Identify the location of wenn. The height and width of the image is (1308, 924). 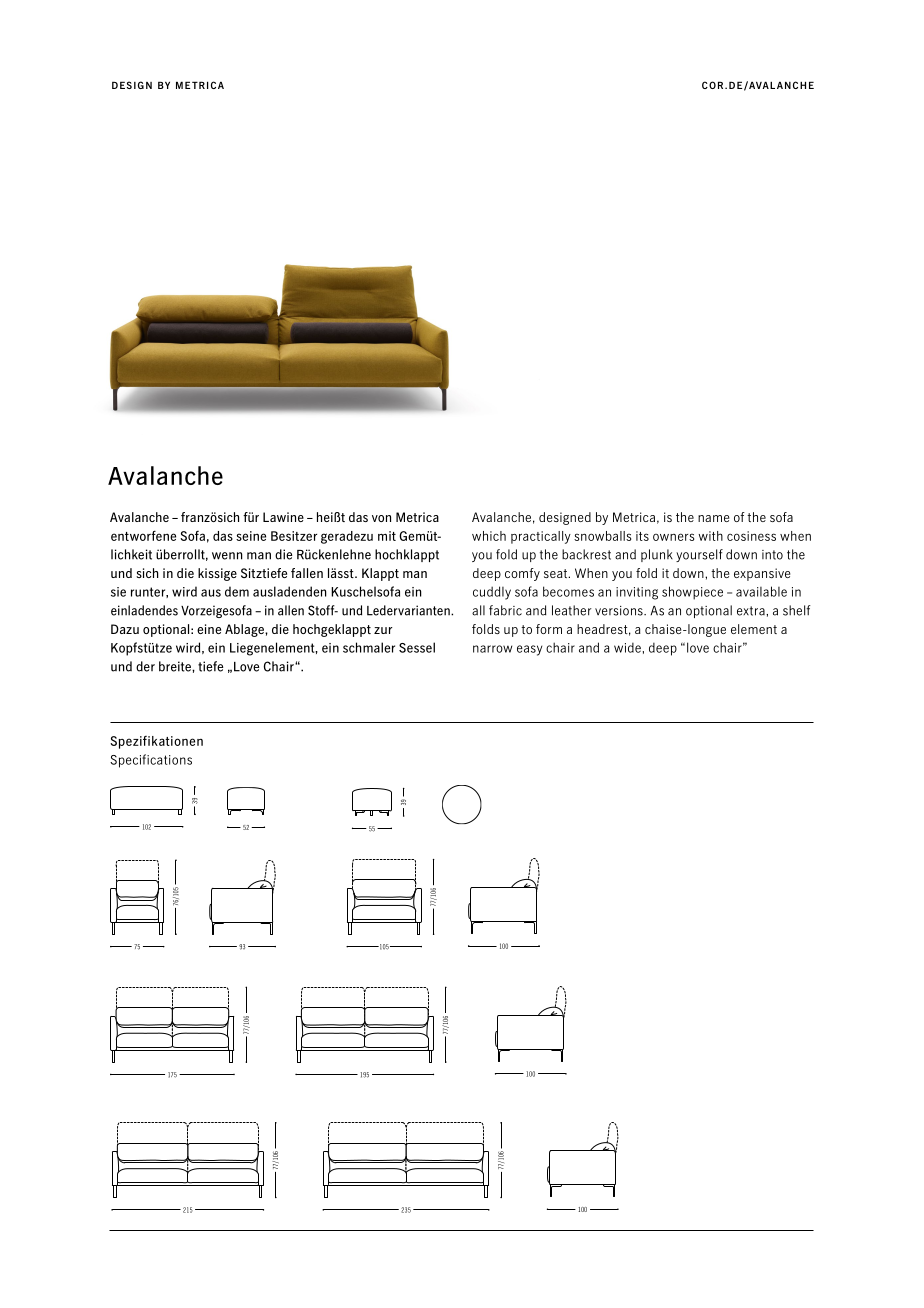
(227, 556).
